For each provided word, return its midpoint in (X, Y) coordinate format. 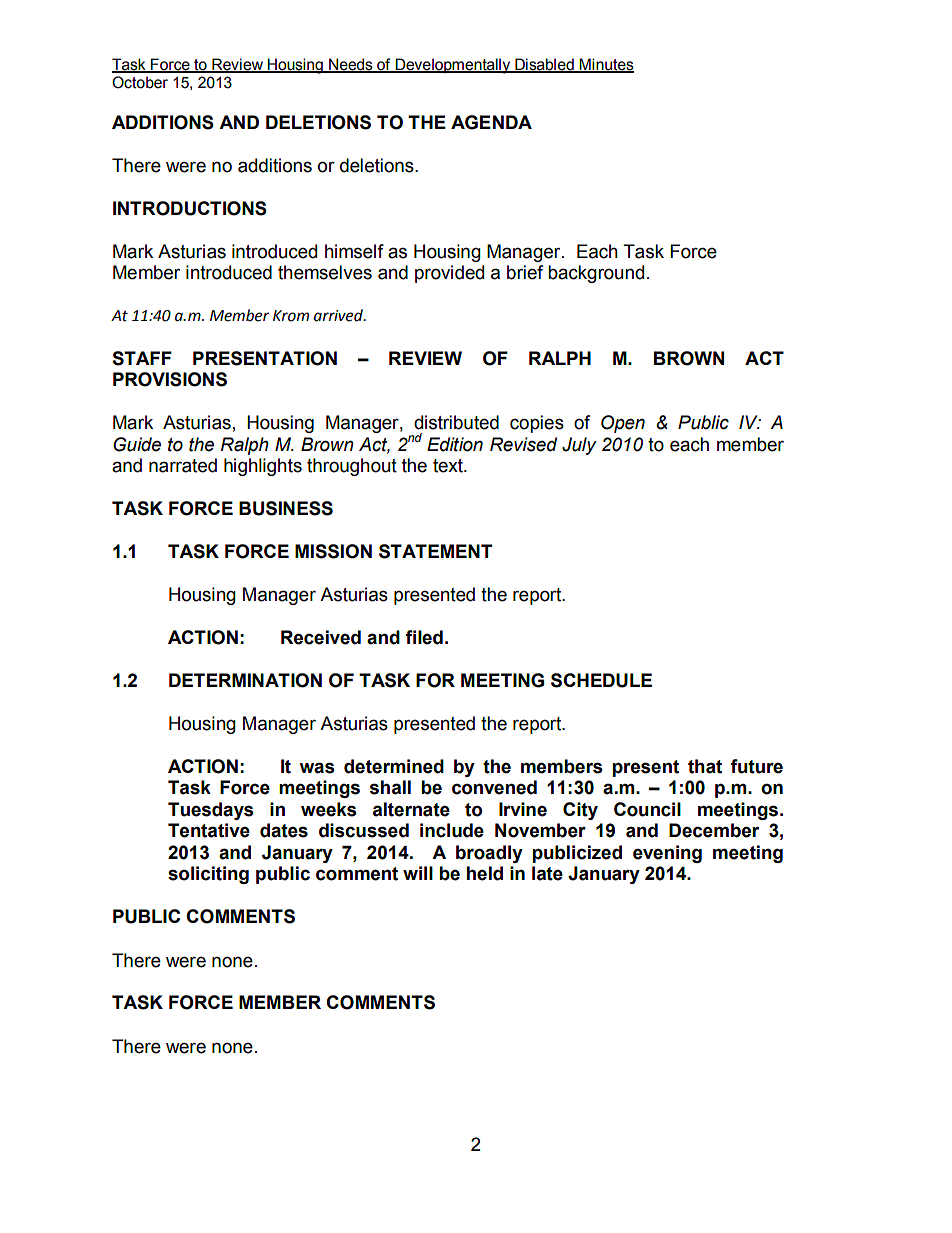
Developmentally (453, 66)
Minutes (606, 65)
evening (667, 854)
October (140, 82)
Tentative (209, 830)
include (452, 830)
